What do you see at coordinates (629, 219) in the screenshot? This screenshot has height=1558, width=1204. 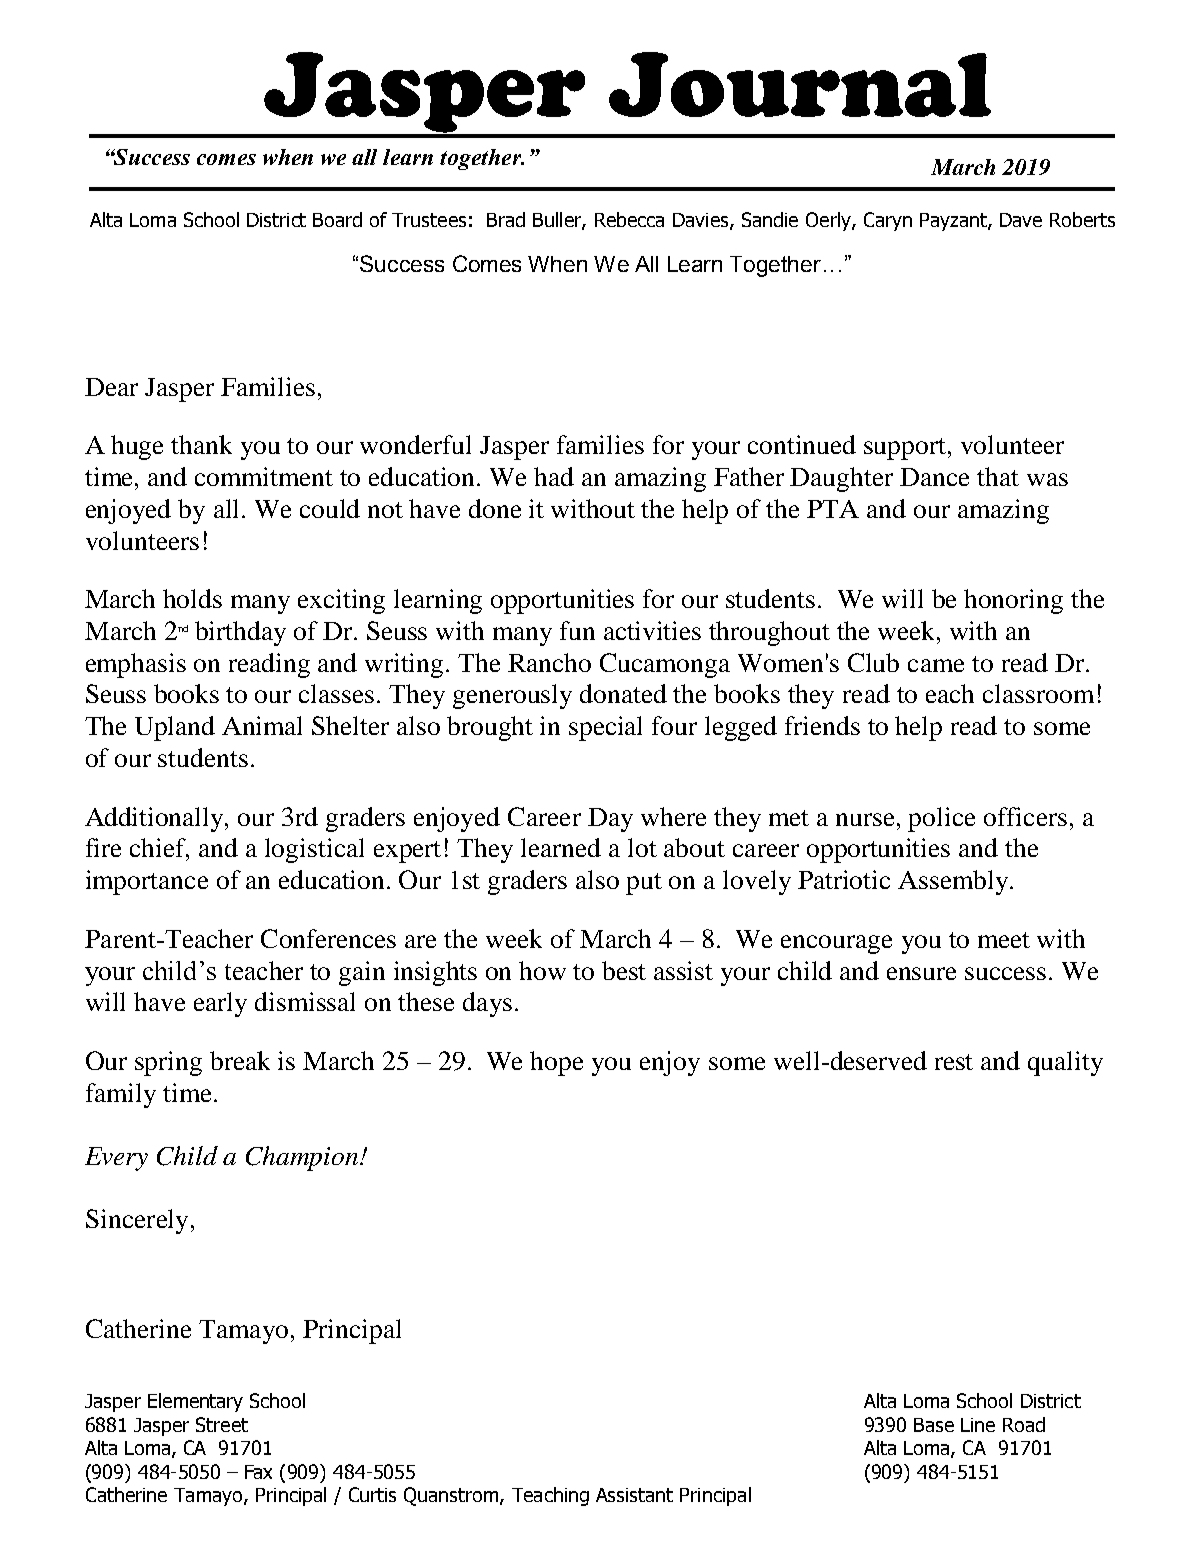 I see `Rebecca` at bounding box center [629, 219].
